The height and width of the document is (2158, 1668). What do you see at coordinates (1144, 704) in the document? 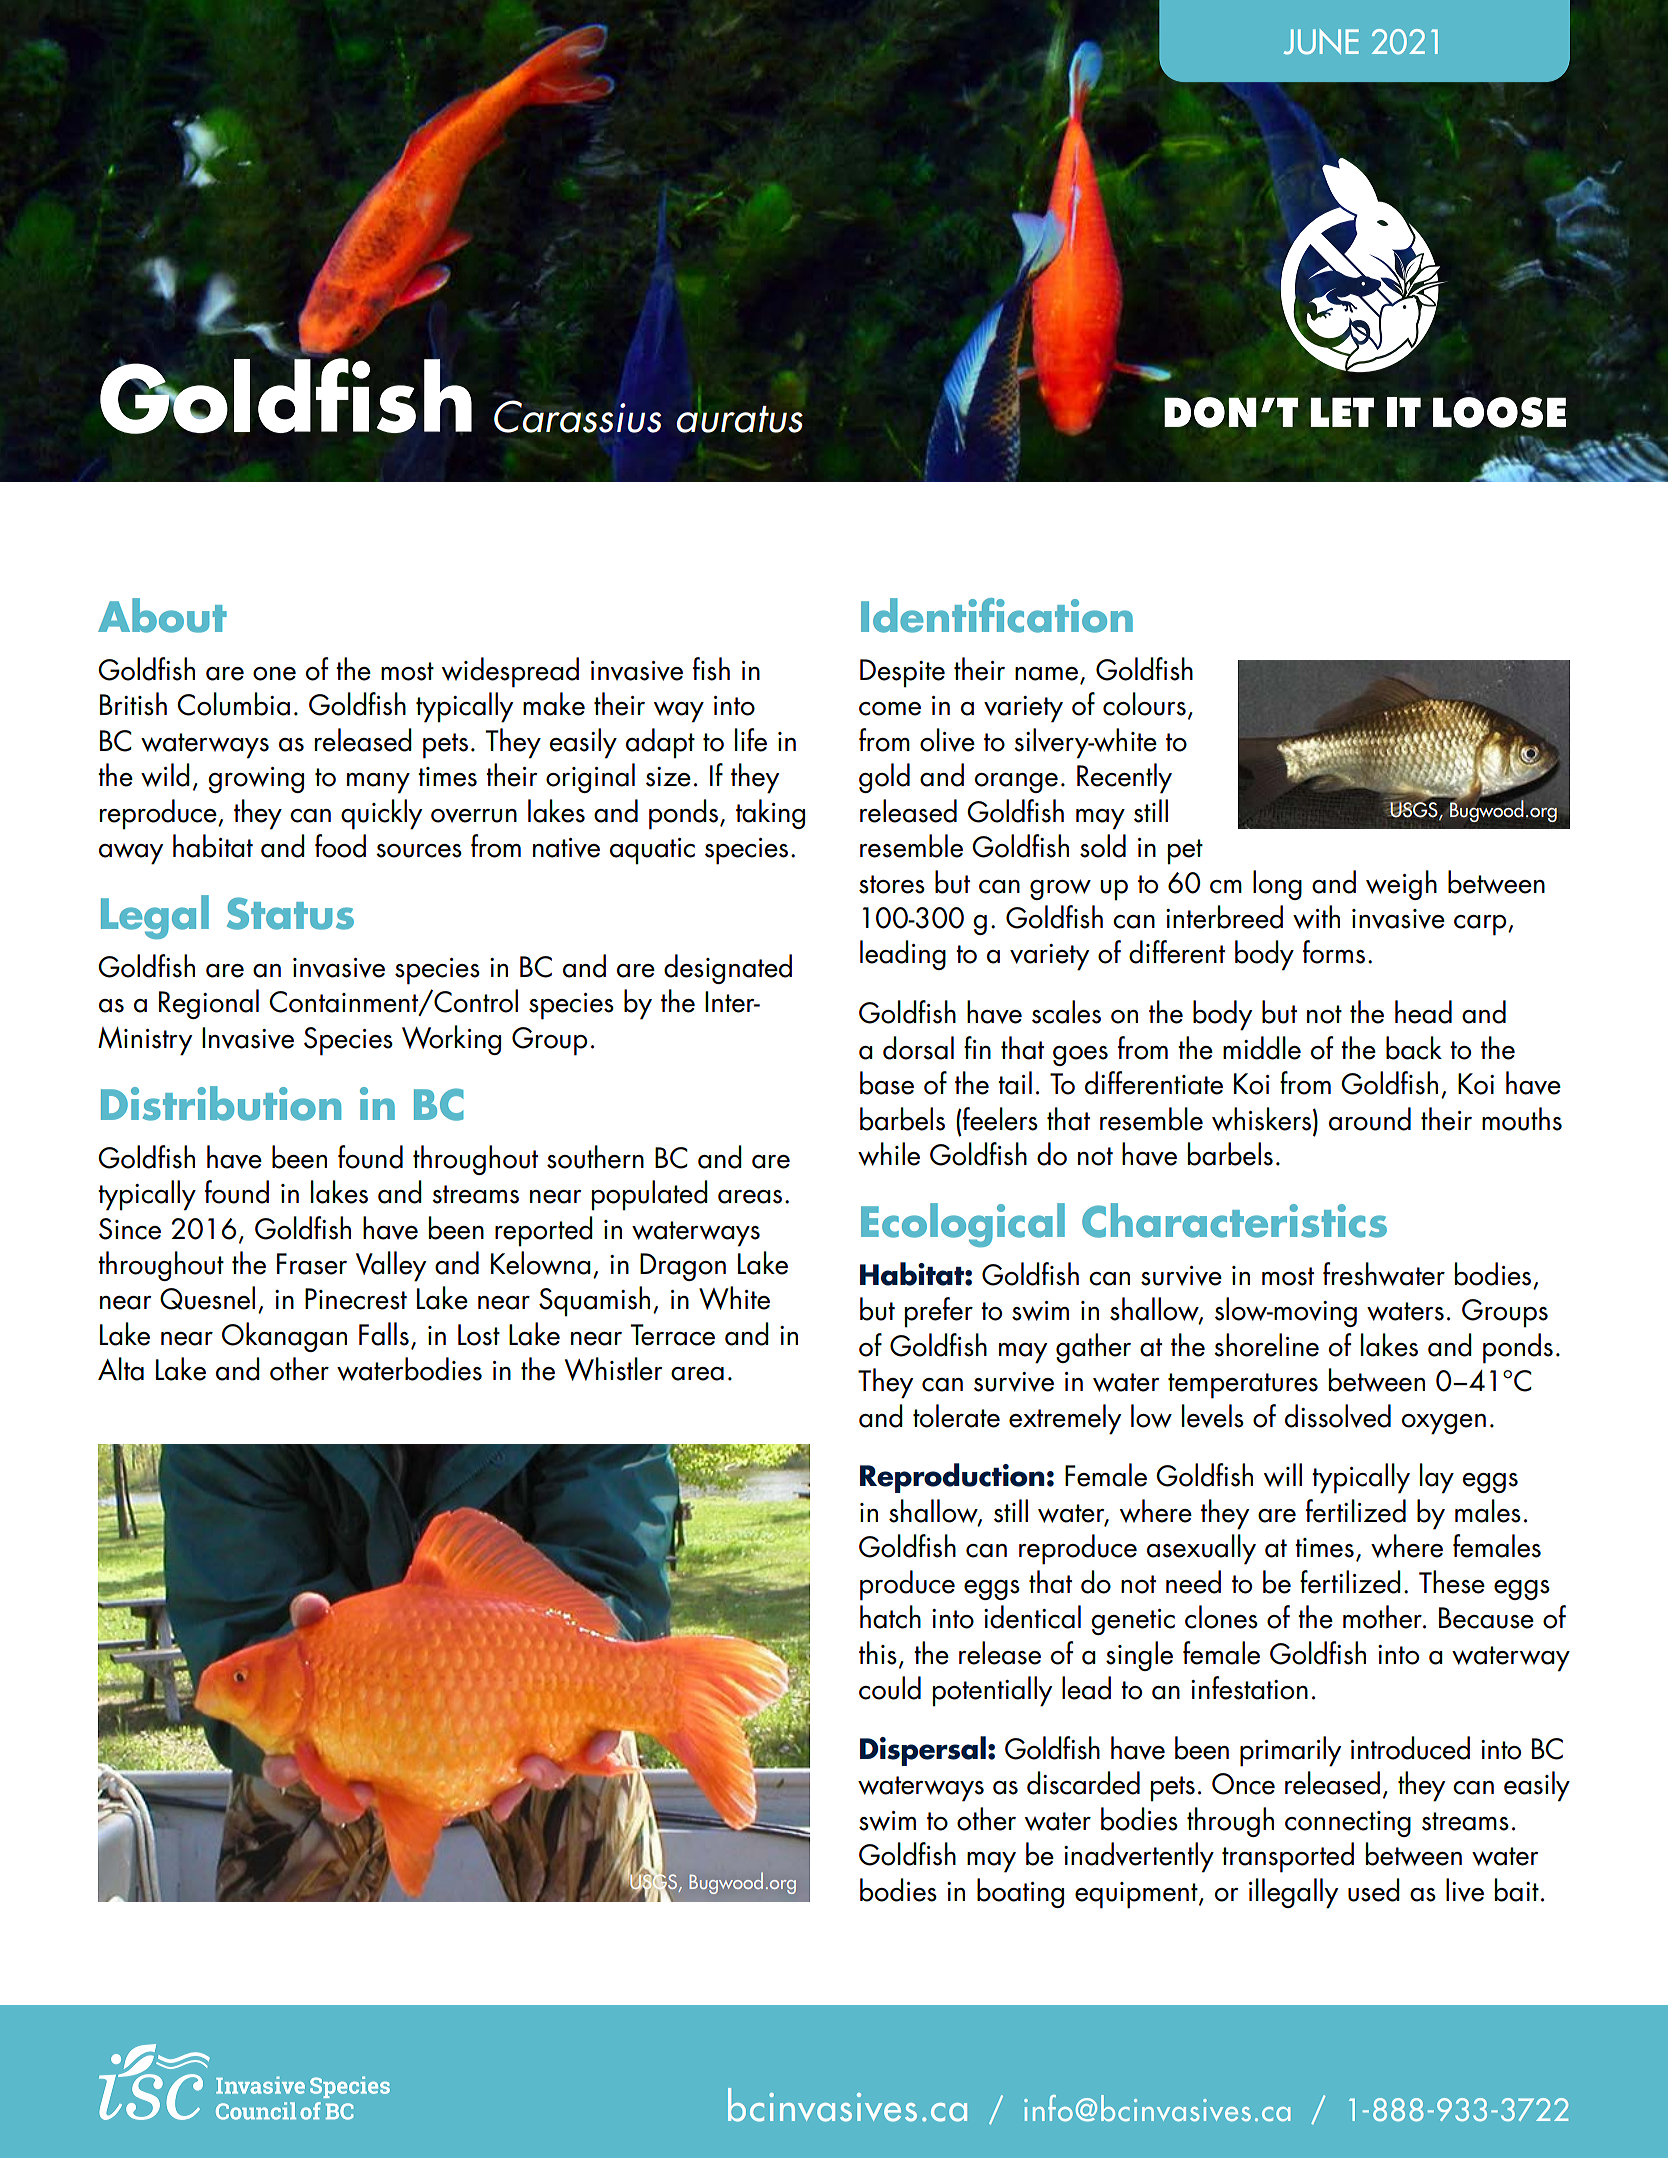
I see `colours` at bounding box center [1144, 704].
